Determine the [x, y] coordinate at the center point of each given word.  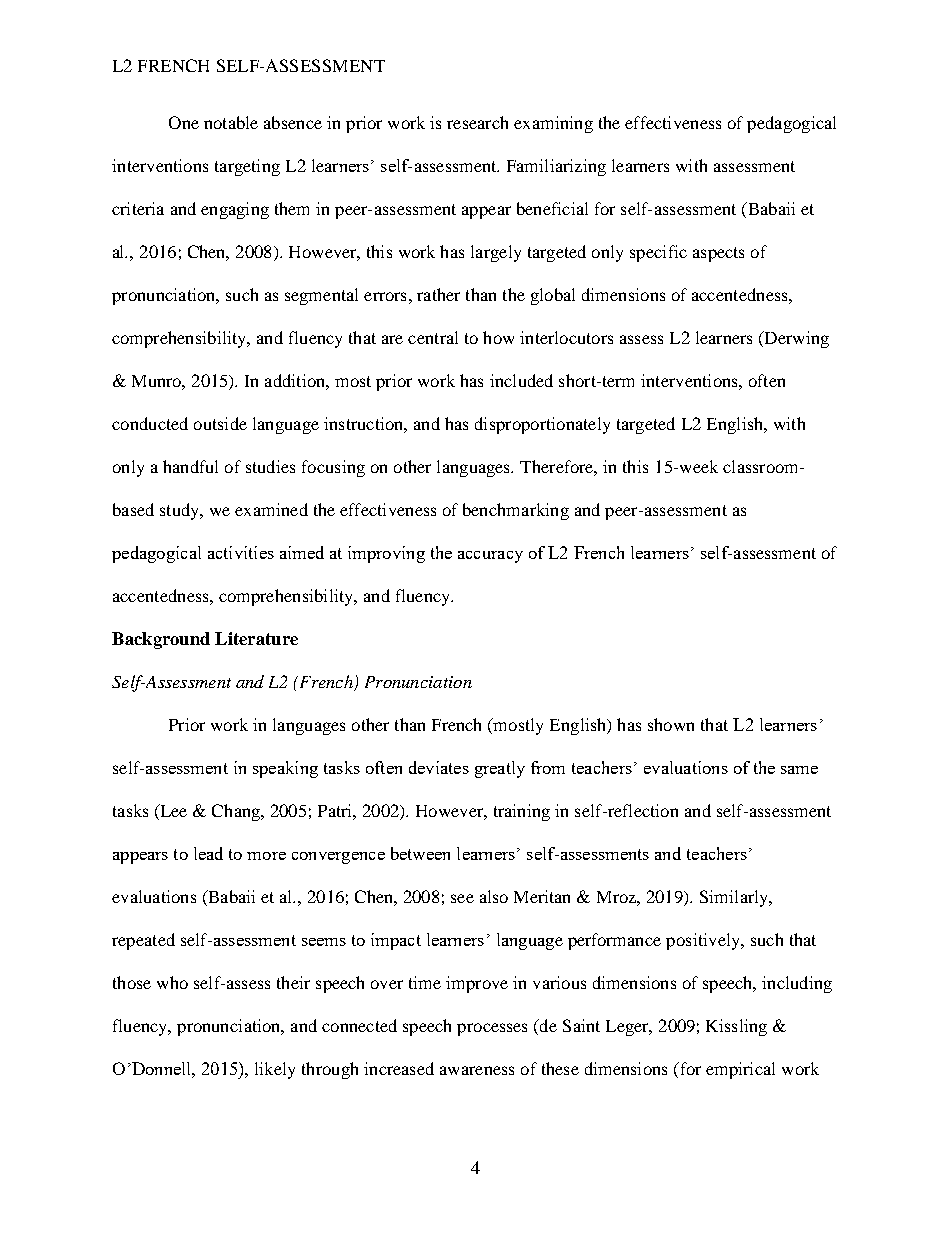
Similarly [735, 898]
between [420, 853]
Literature [256, 638]
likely [275, 1070]
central [433, 337]
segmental [321, 296]
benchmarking [516, 511]
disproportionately [542, 425]
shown [671, 724]
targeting [247, 167]
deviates [439, 767]
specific [658, 253]
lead [208, 853]
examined [271, 509]
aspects [718, 254]
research [477, 122]
